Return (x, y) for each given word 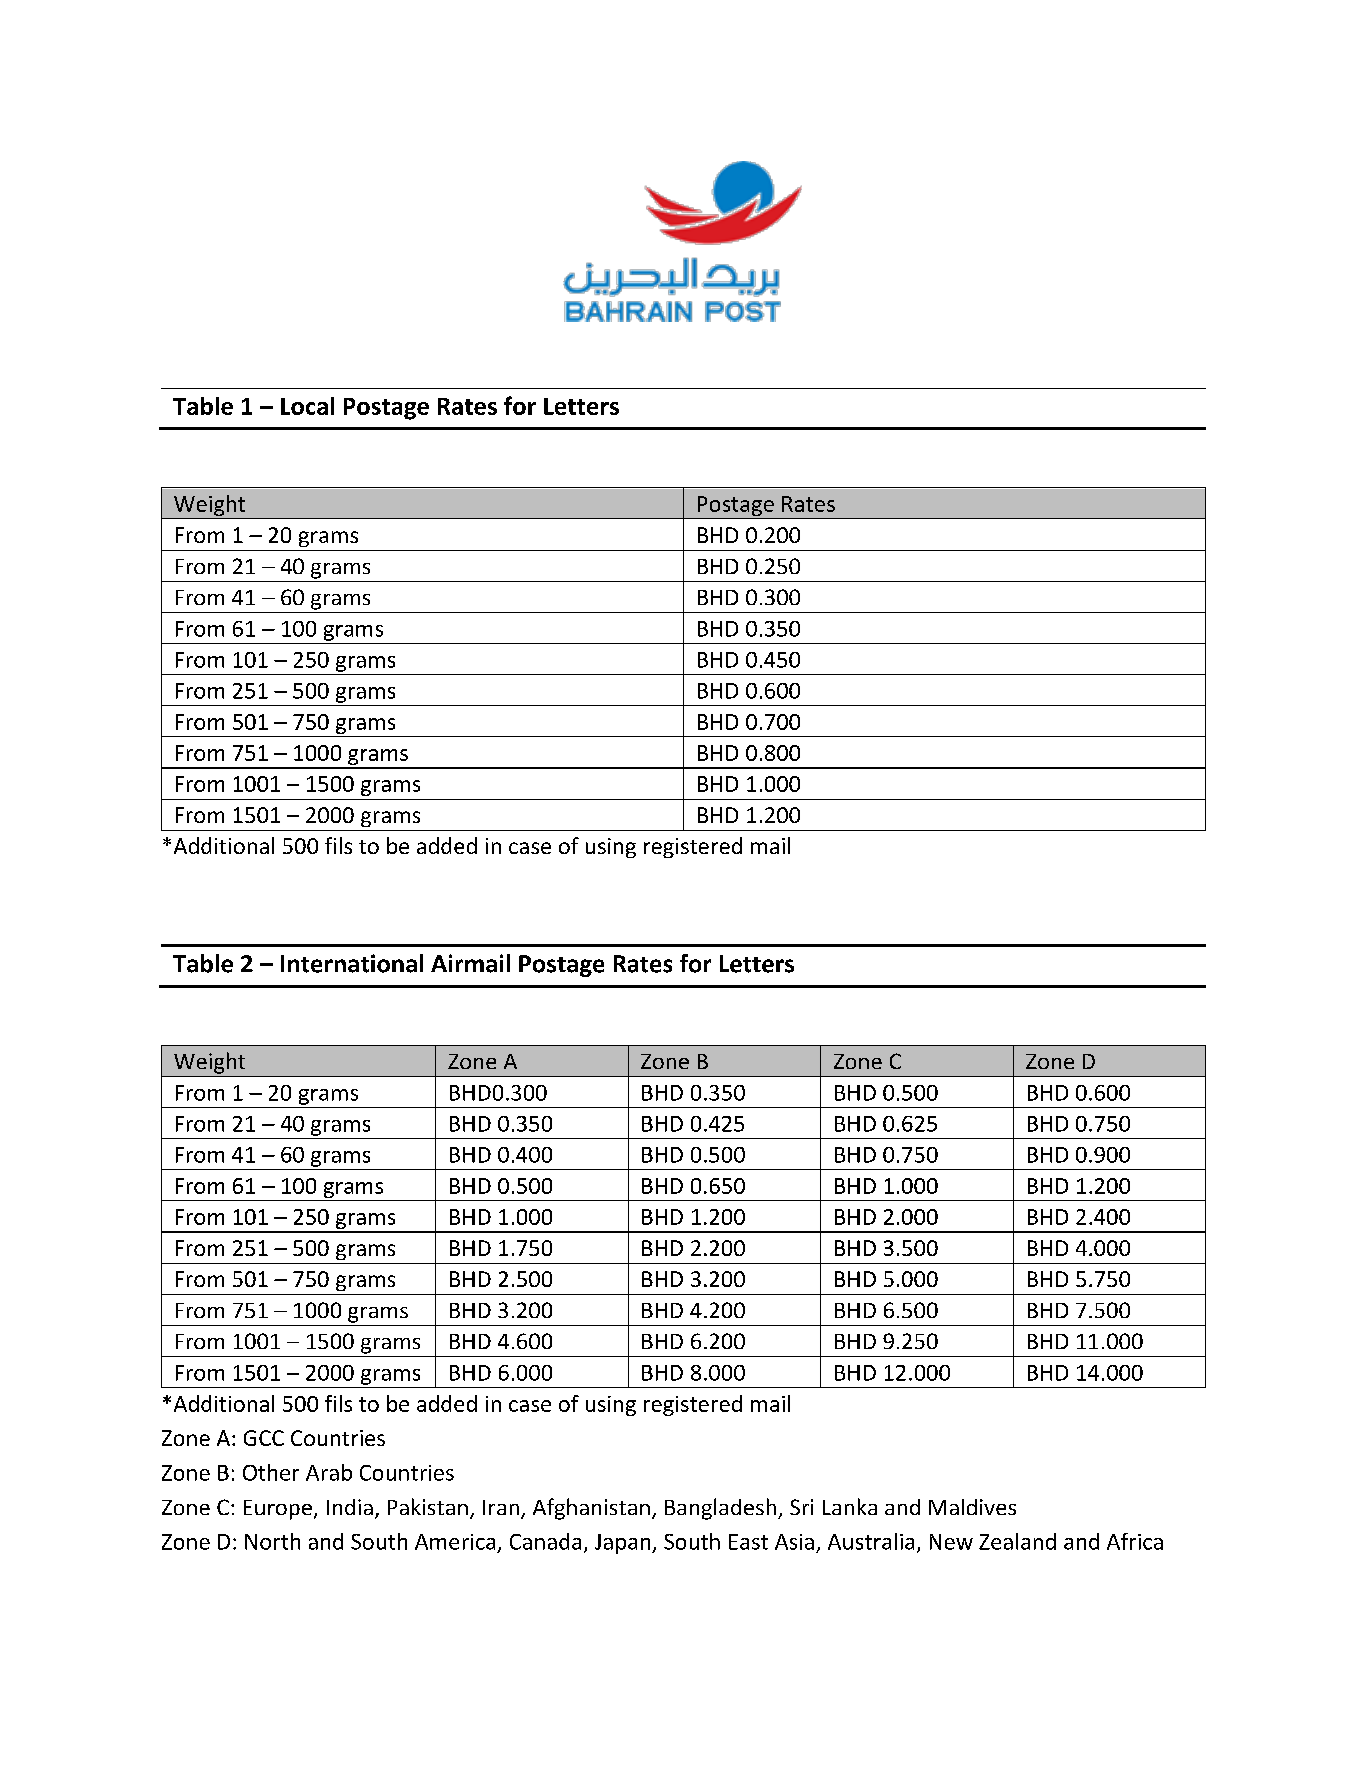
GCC (264, 1438)
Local (307, 406)
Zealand (1017, 1541)
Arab (329, 1472)
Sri (801, 1507)
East (748, 1542)
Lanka (850, 1506)
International (352, 963)
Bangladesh (720, 1509)
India (350, 1507)
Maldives (972, 1507)
